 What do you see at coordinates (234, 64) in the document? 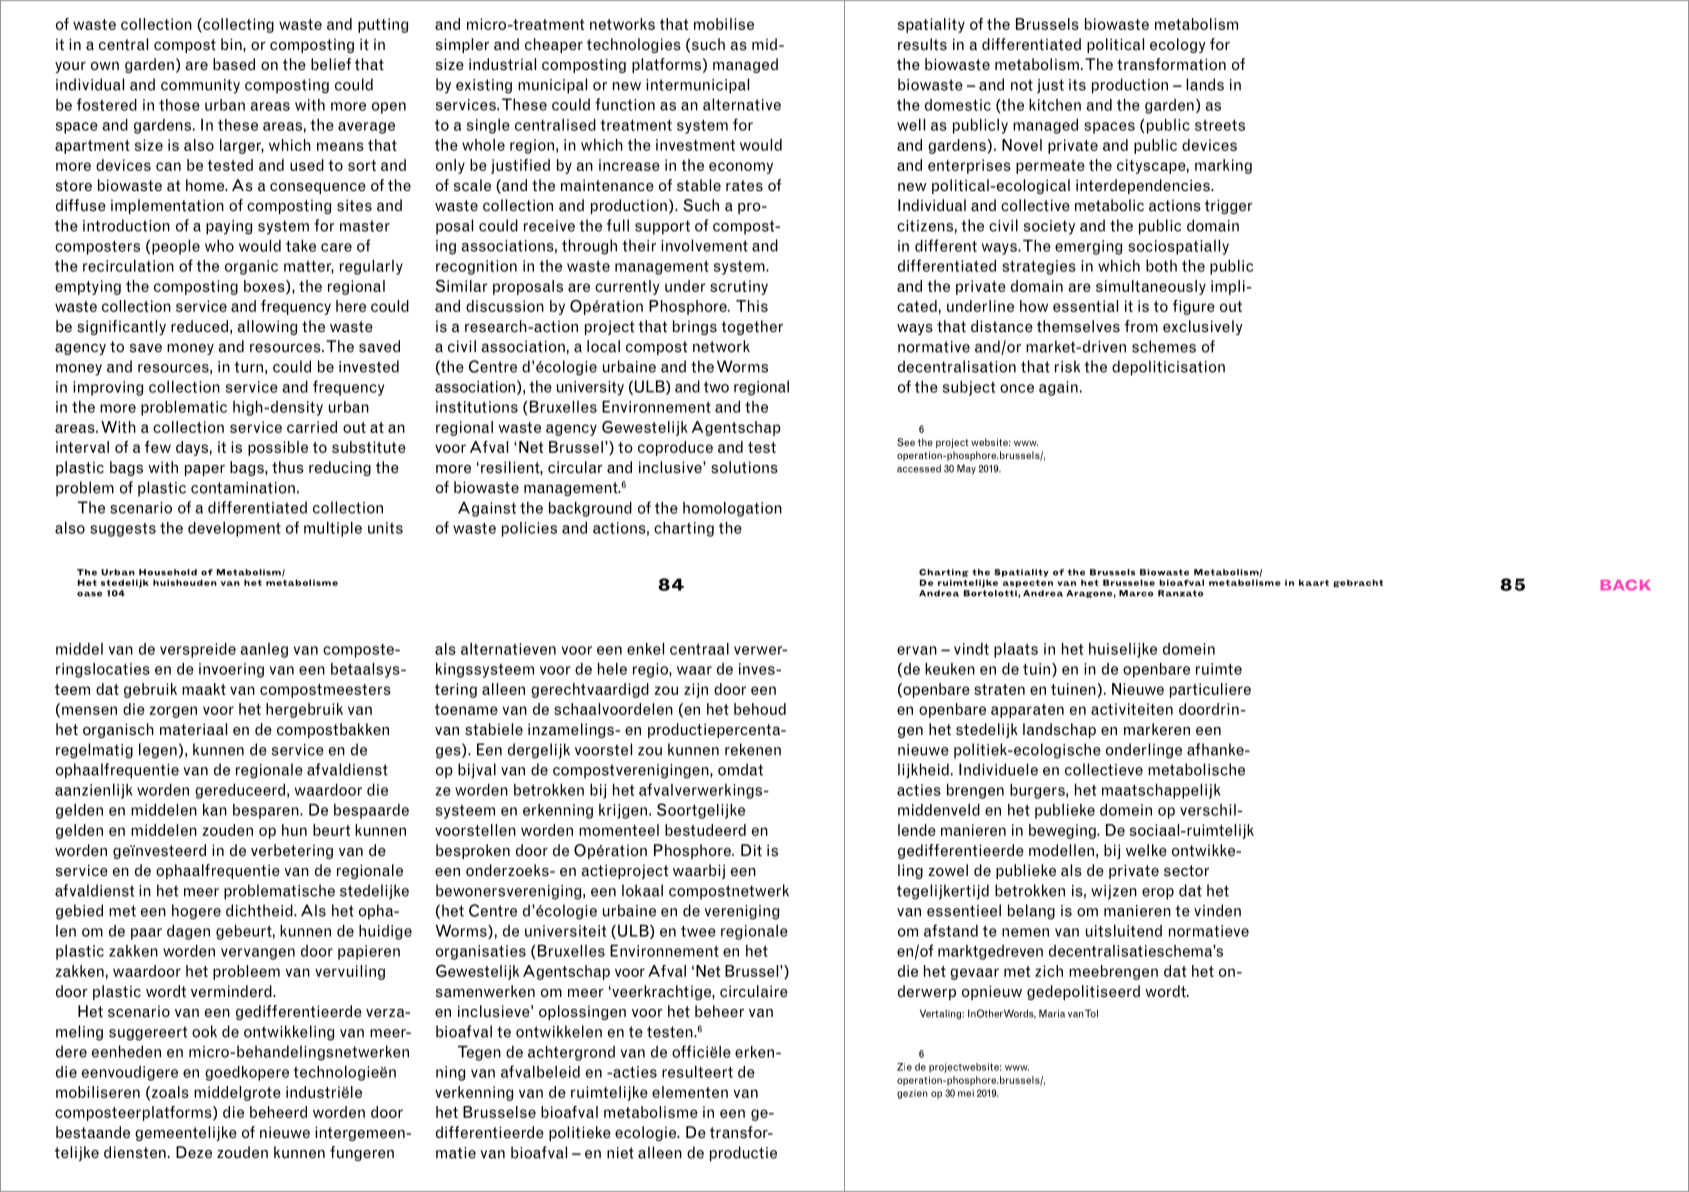
I see `based` at bounding box center [234, 64].
